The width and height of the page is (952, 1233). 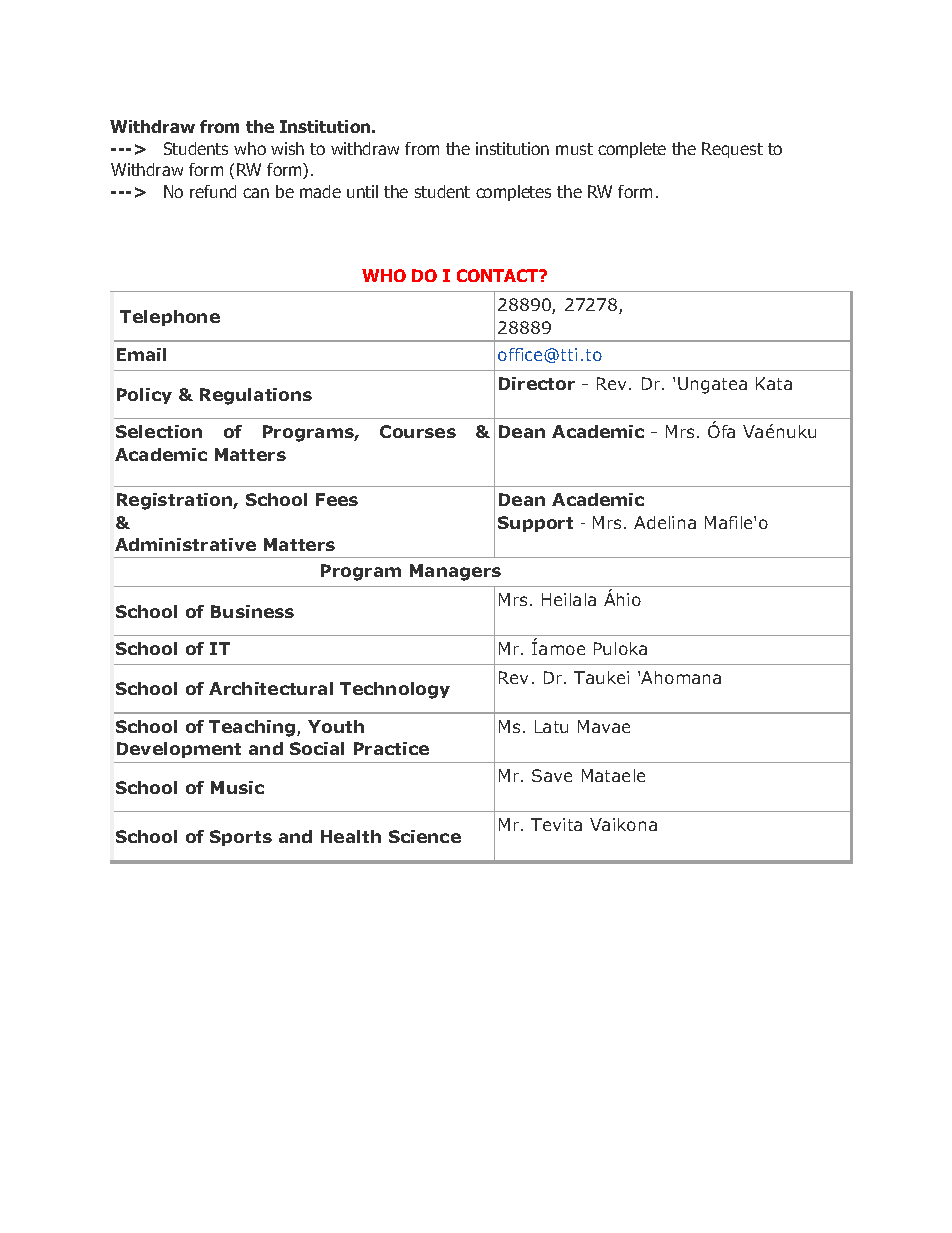 What do you see at coordinates (159, 431) in the page?
I see `Selection` at bounding box center [159, 431].
